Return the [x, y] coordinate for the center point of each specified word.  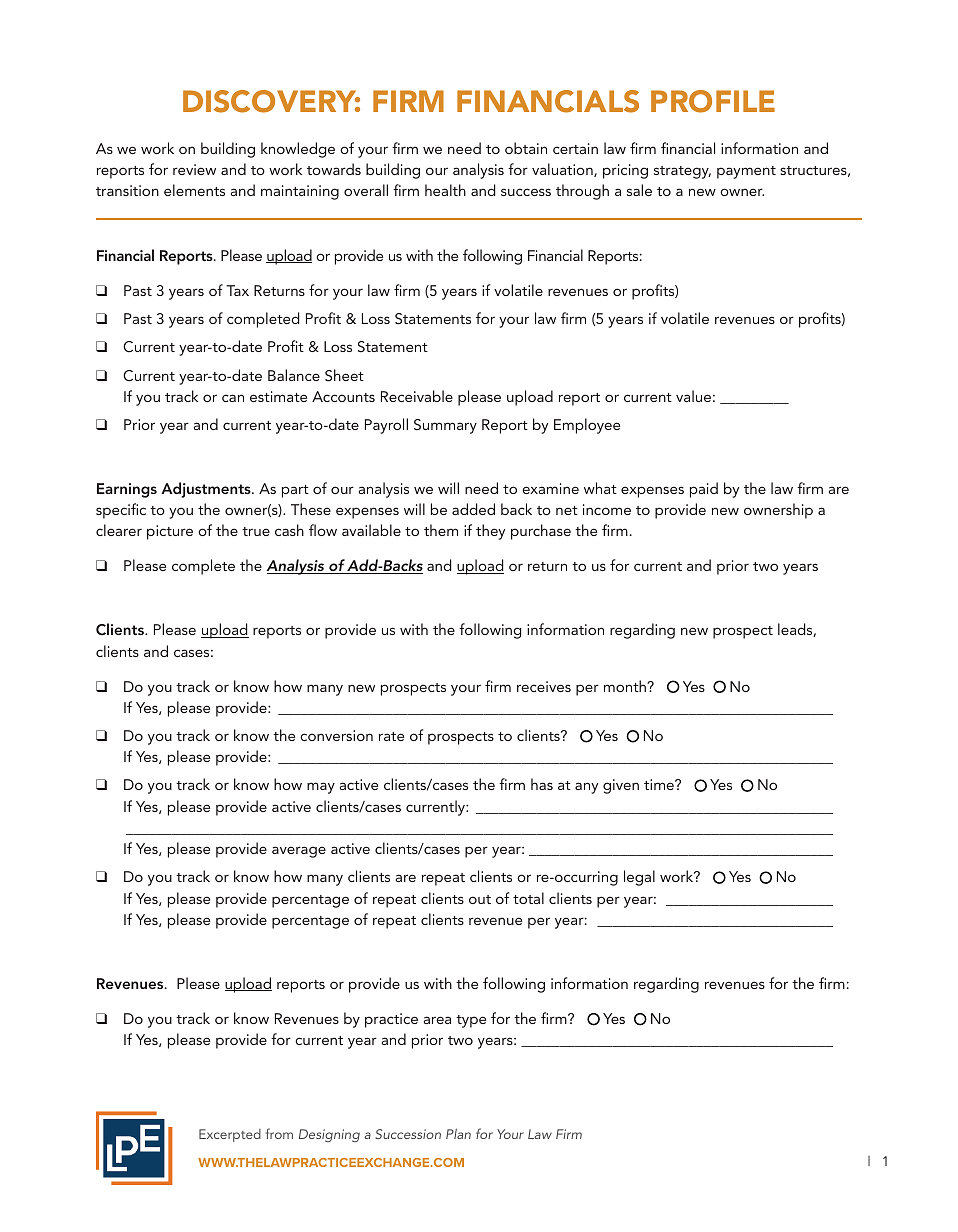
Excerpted [230, 1135]
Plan [458, 1134]
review [194, 169]
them [441, 530]
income [607, 509]
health [445, 190]
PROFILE [713, 101]
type [471, 1021]
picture [170, 532]
